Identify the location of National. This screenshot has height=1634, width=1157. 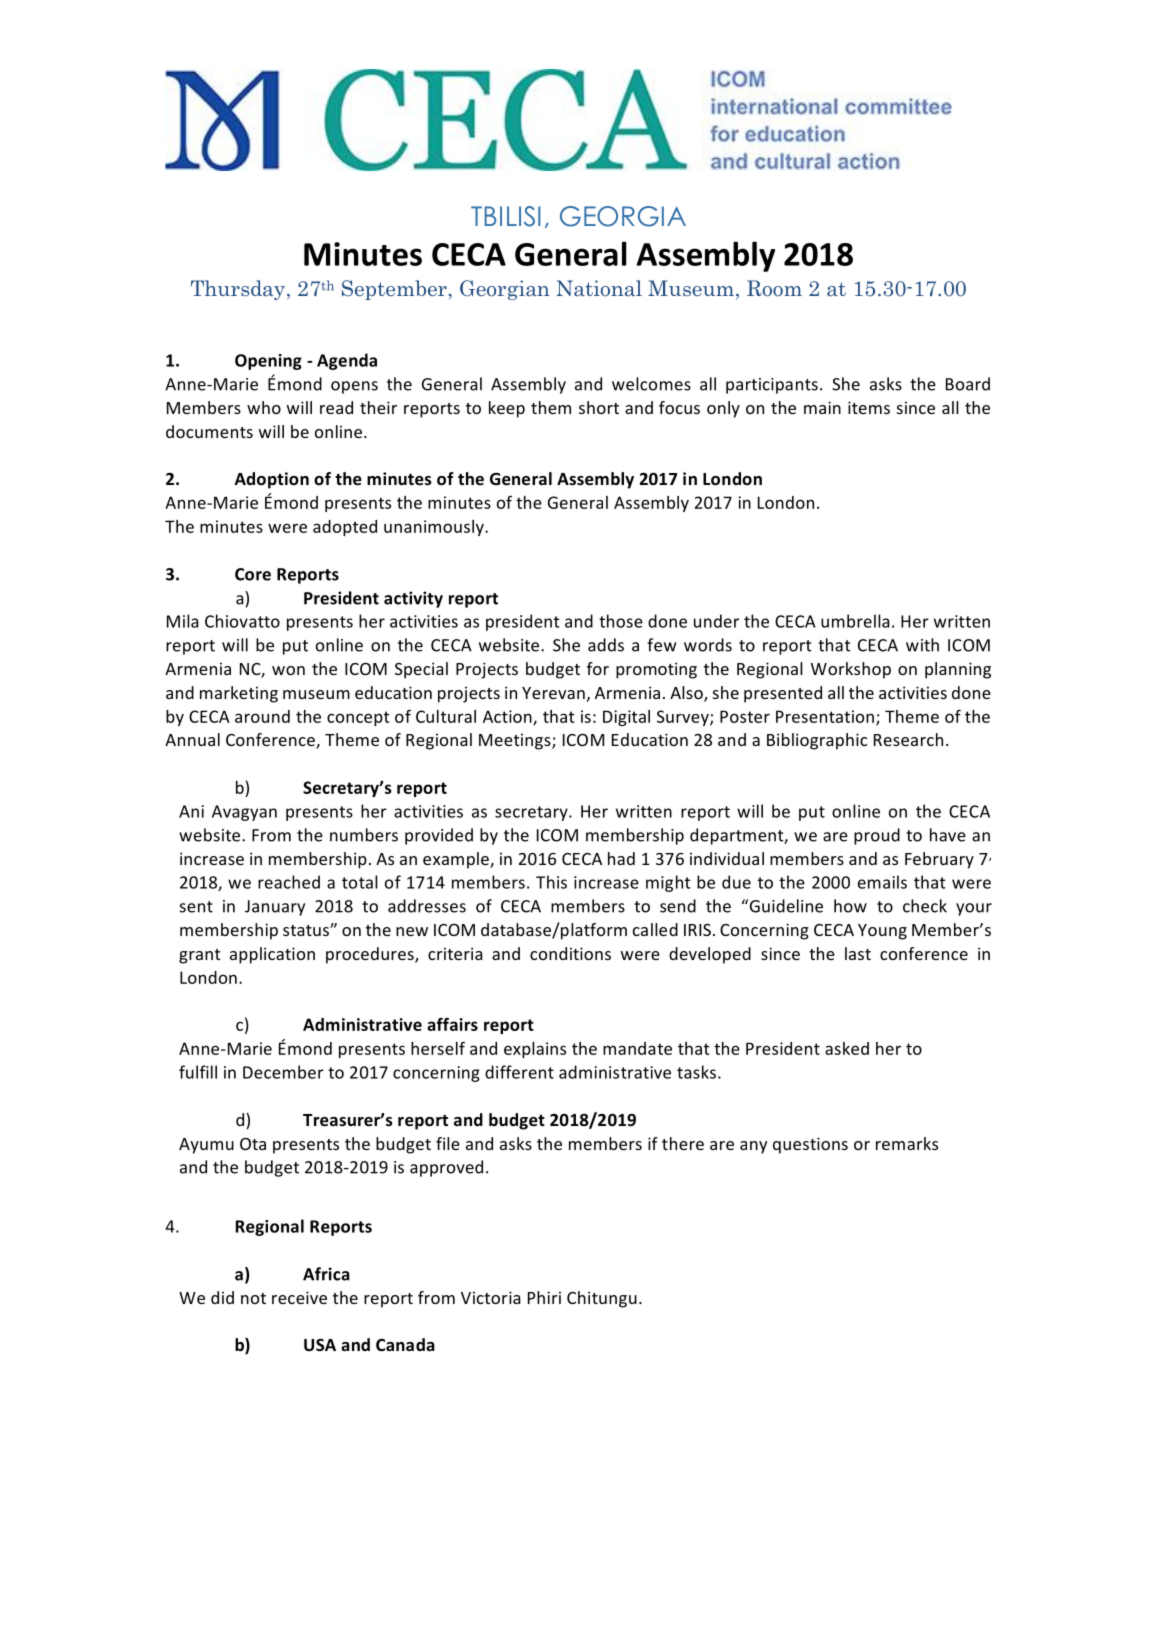
(599, 288).
